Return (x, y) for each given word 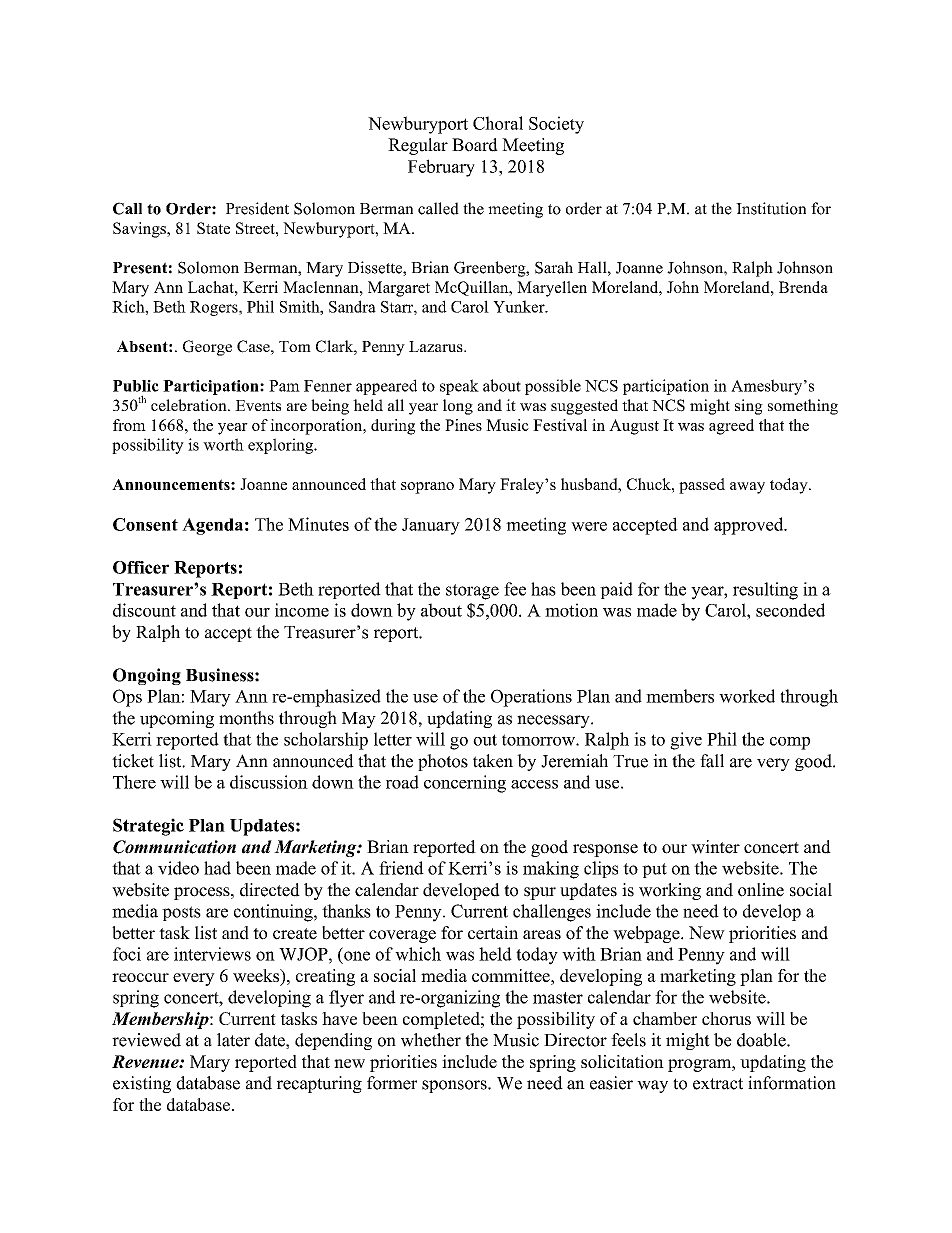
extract (718, 1084)
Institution (771, 208)
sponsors (455, 1086)
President (257, 208)
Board (475, 145)
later (233, 1040)
